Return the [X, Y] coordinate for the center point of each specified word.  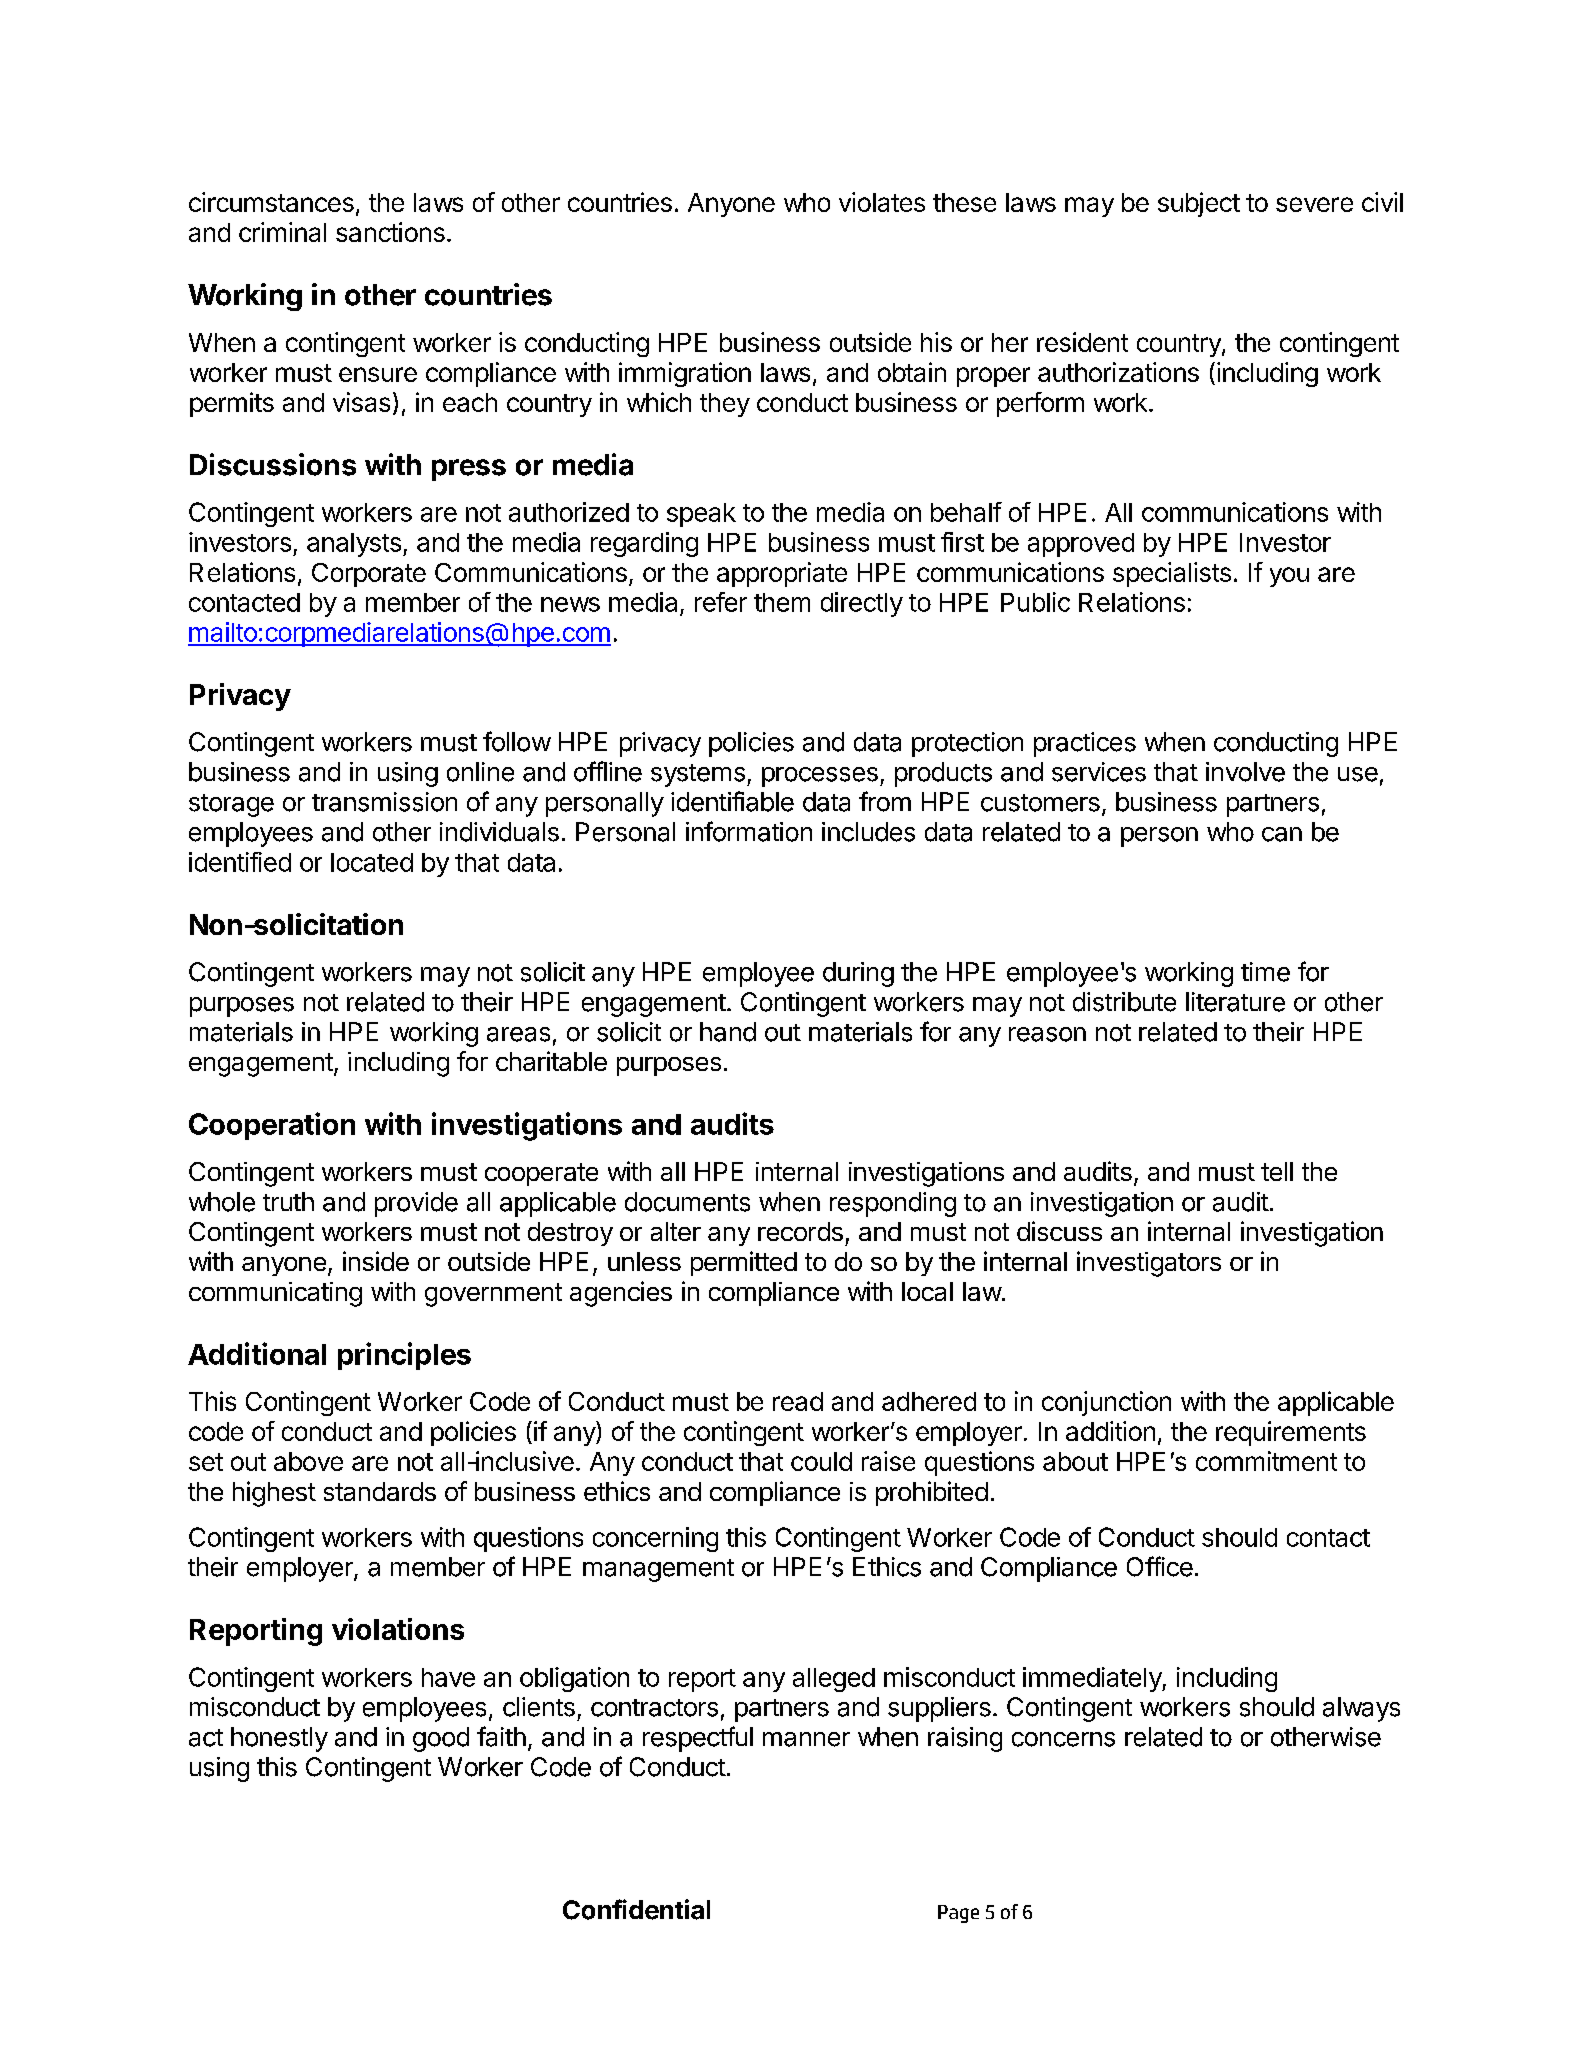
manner [806, 1739]
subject [1199, 204]
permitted [744, 1263]
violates [882, 202]
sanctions [390, 232]
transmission [384, 802]
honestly [279, 1739]
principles [404, 1356]
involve [1245, 772]
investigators [1149, 1264]
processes [820, 777]
